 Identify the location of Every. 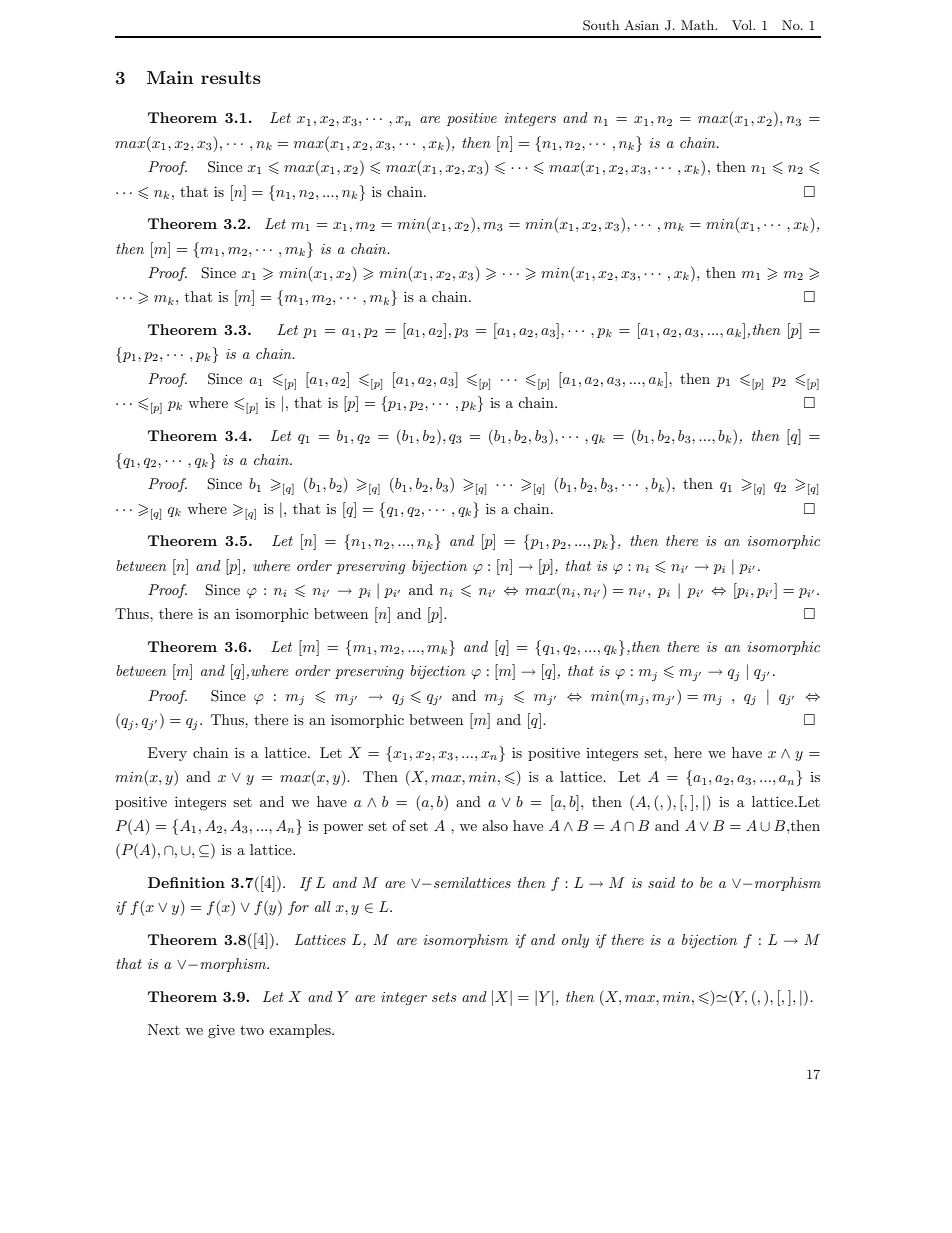
(167, 754).
